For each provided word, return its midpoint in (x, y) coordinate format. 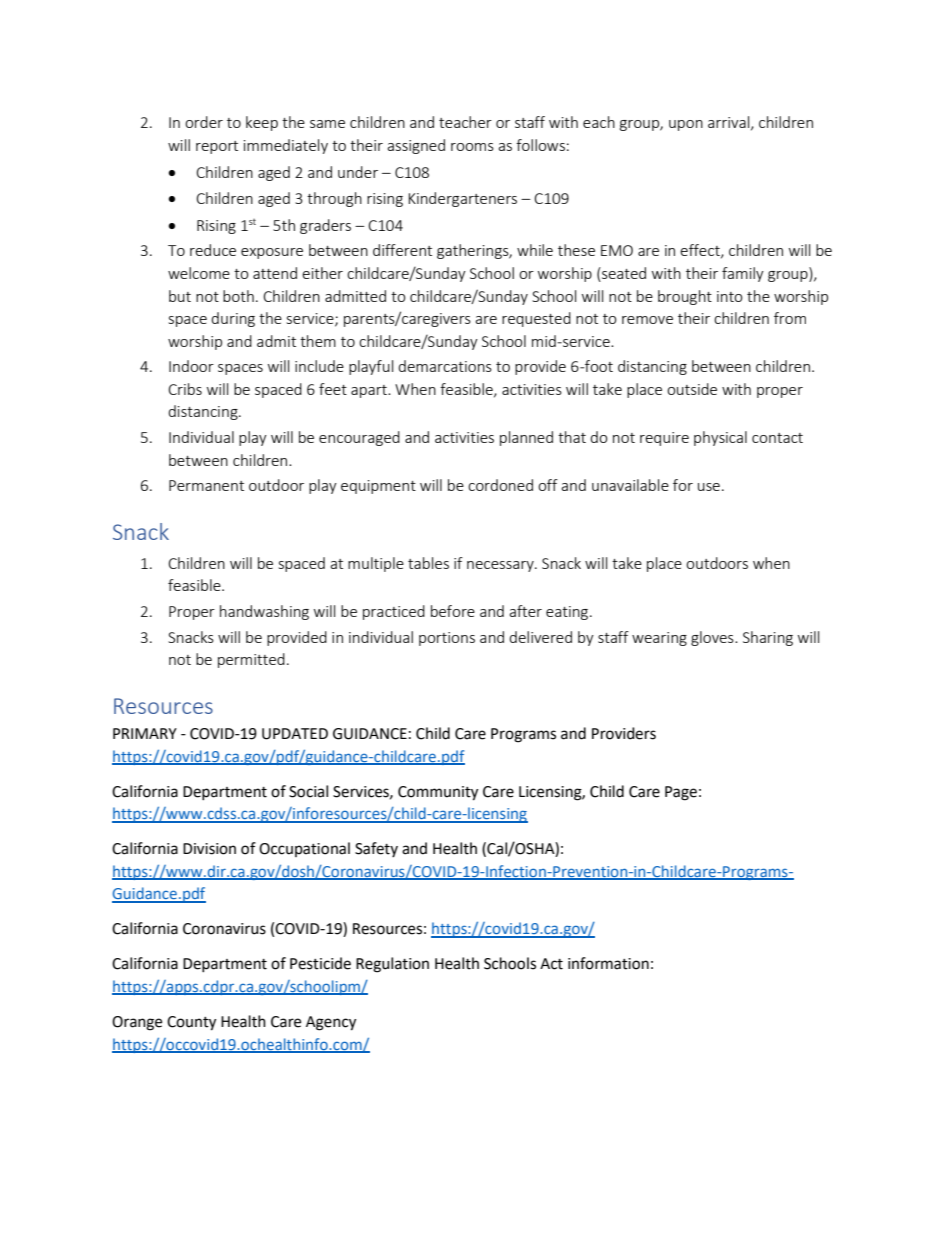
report (217, 147)
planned (526, 438)
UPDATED (295, 734)
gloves (713, 638)
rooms (472, 147)
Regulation (392, 965)
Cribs (185, 389)
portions (447, 639)
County (191, 1023)
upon (686, 125)
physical (720, 438)
